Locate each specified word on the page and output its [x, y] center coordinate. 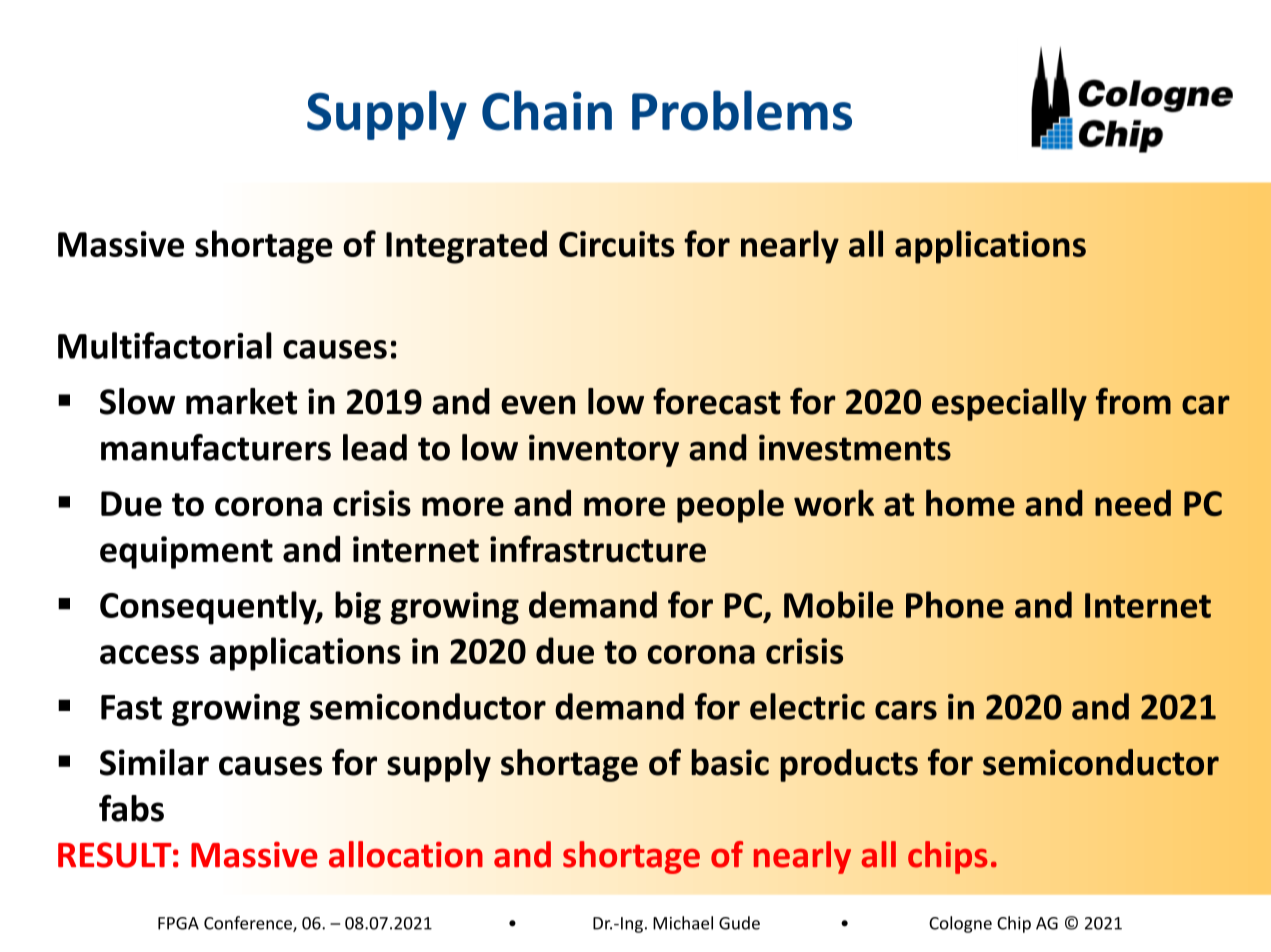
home [970, 503]
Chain [547, 110]
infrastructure [598, 549]
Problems [742, 110]
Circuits [617, 244]
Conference [249, 924]
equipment [186, 552]
